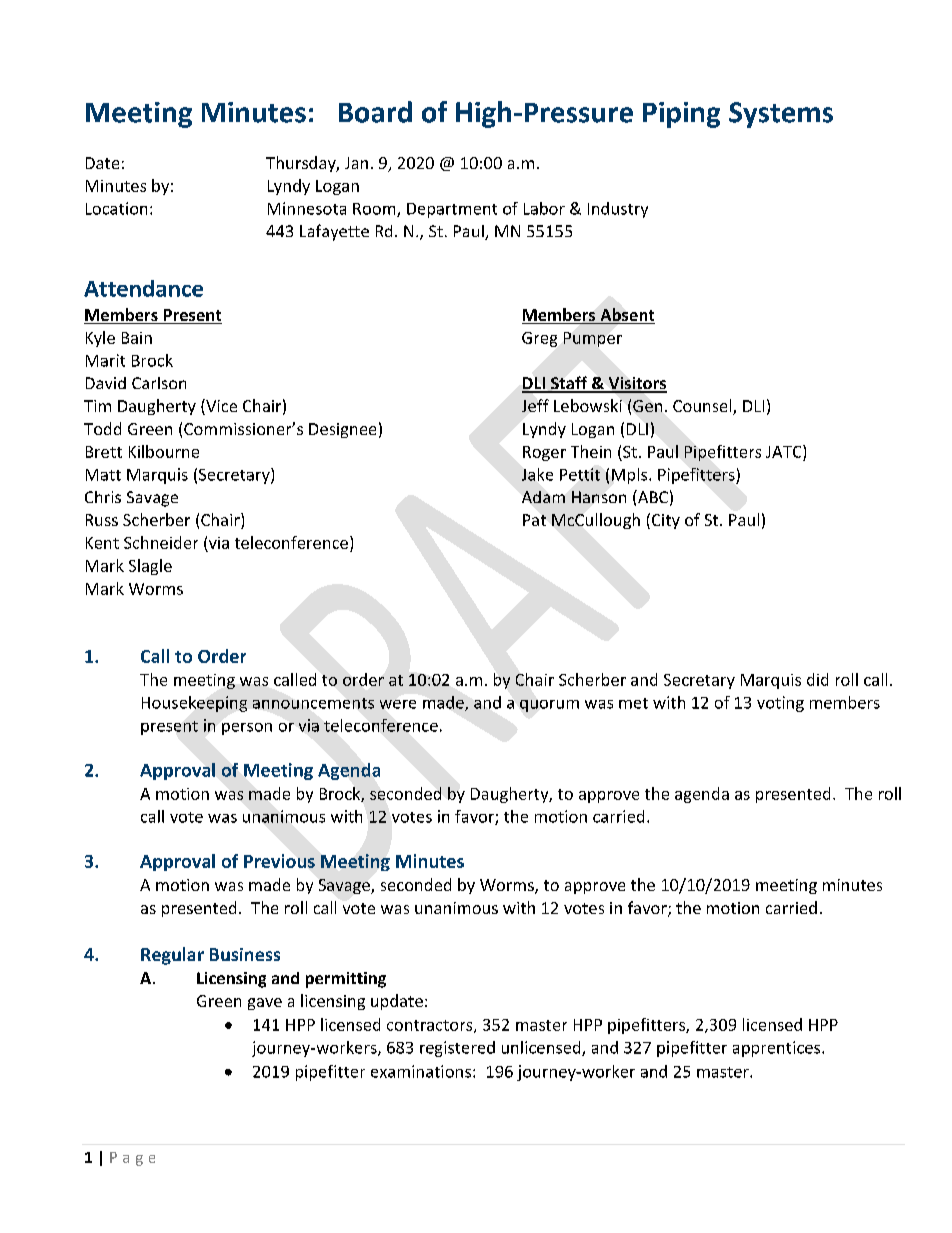 The width and height of the page is (952, 1233). Describe the element at coordinates (421, 1071) in the page. I see `examinations` at that location.
